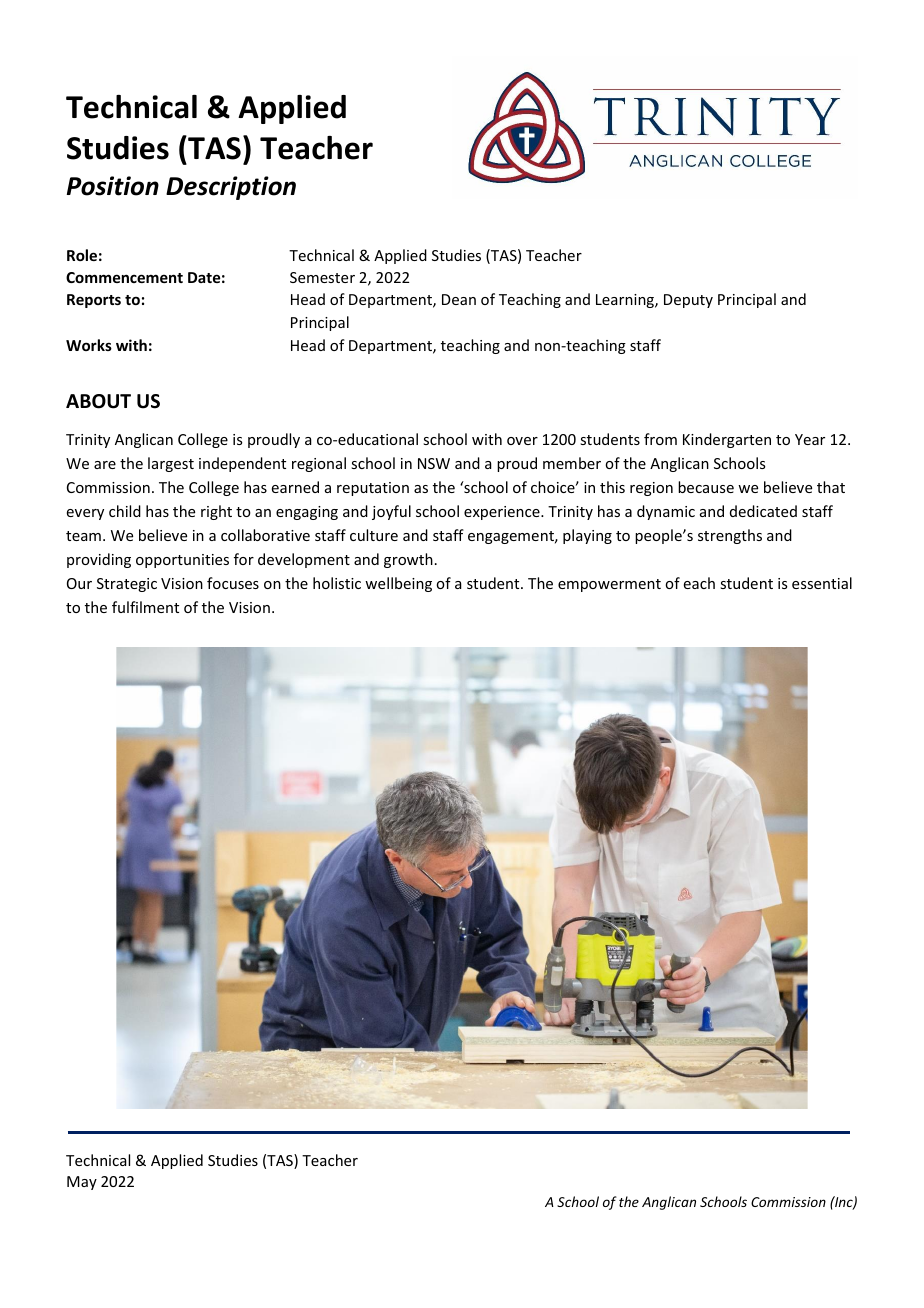  Describe the element at coordinates (459, 299) in the screenshot. I see `Dean` at that location.
